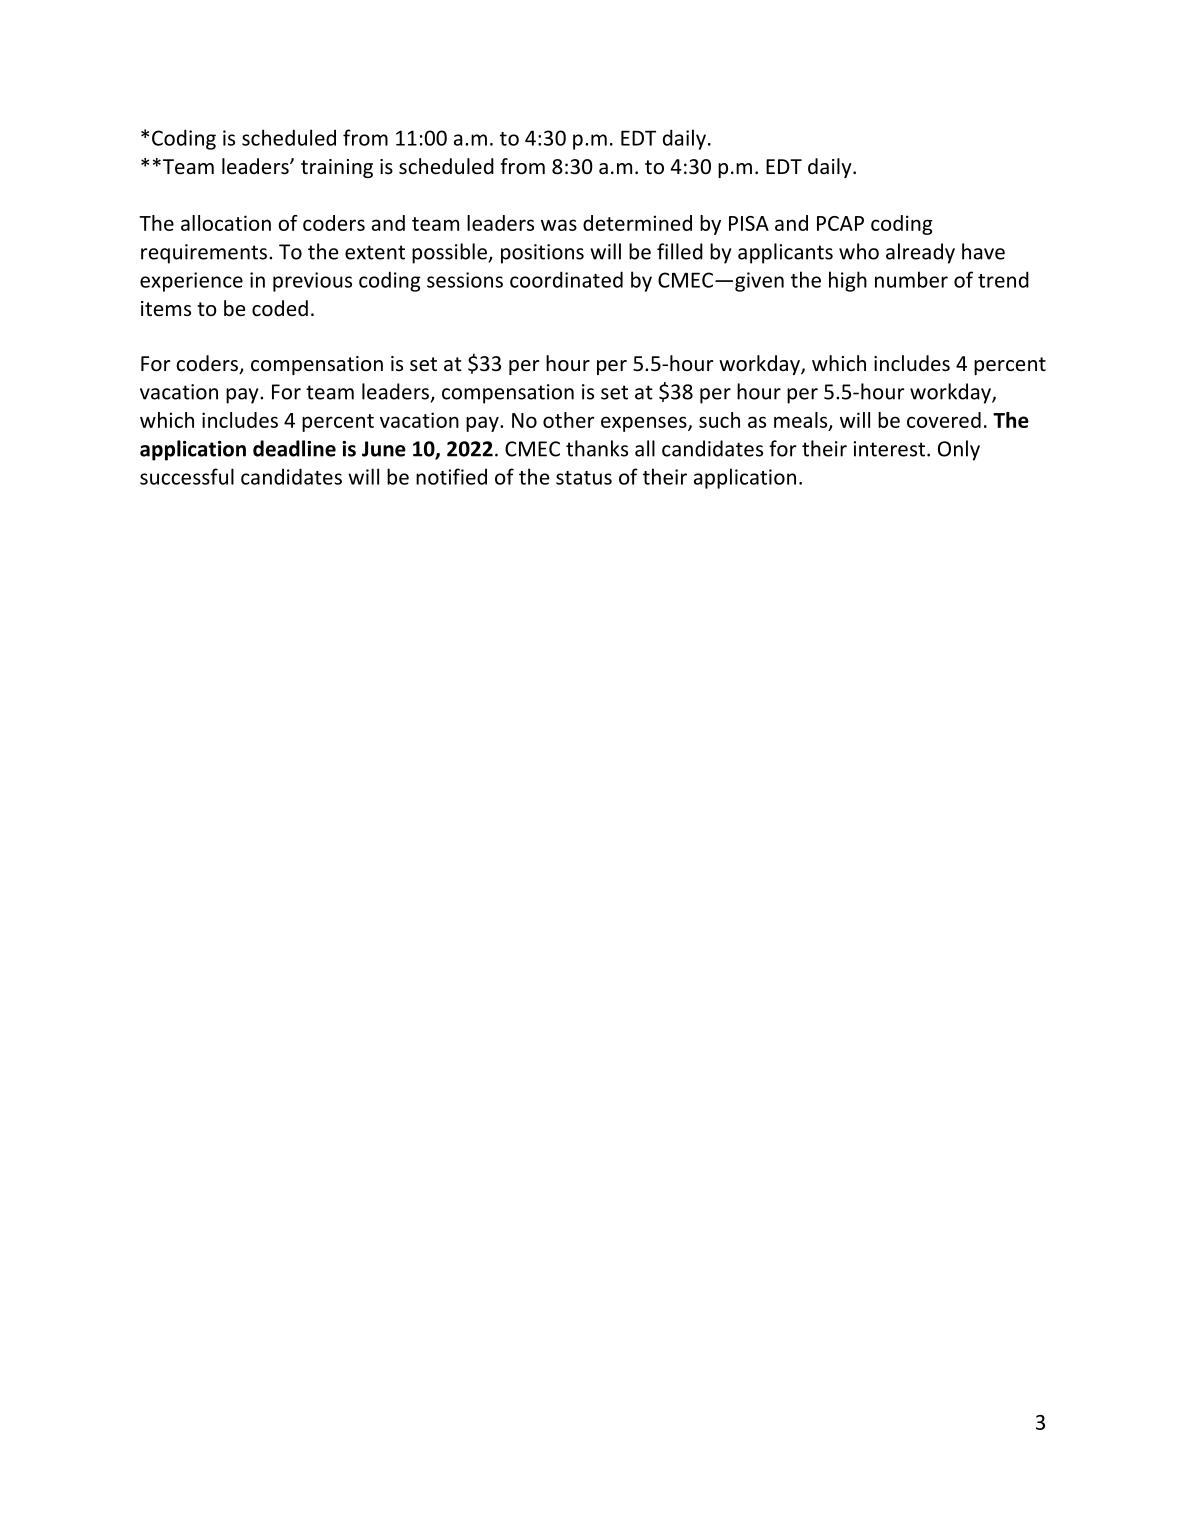 This page has height=1534, width=1186. I want to click on previous, so click(312, 282).
